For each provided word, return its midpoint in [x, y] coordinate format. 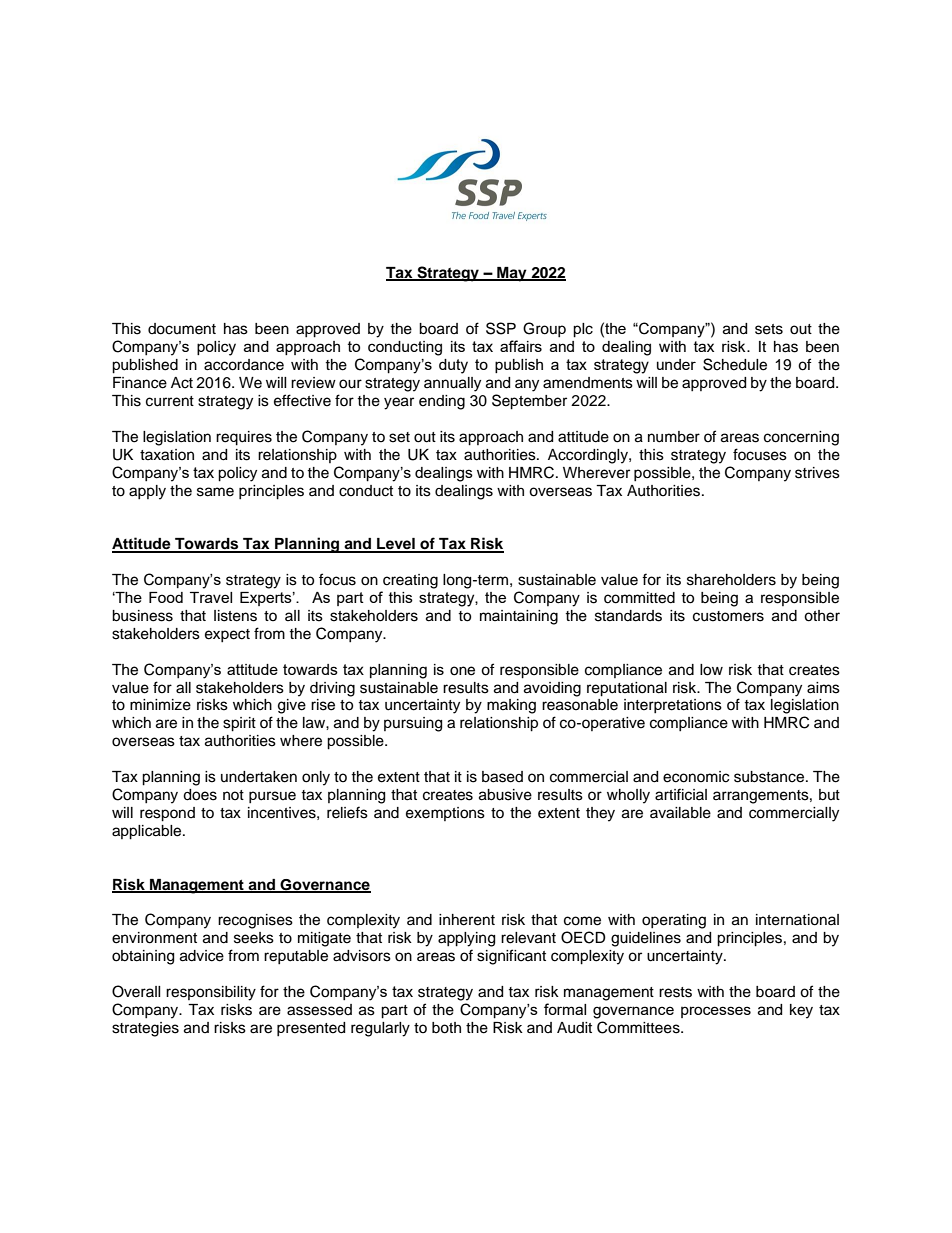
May [512, 274]
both [446, 1028]
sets [769, 329]
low [711, 670]
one [462, 671]
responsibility [211, 993]
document [182, 329]
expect [227, 635]
